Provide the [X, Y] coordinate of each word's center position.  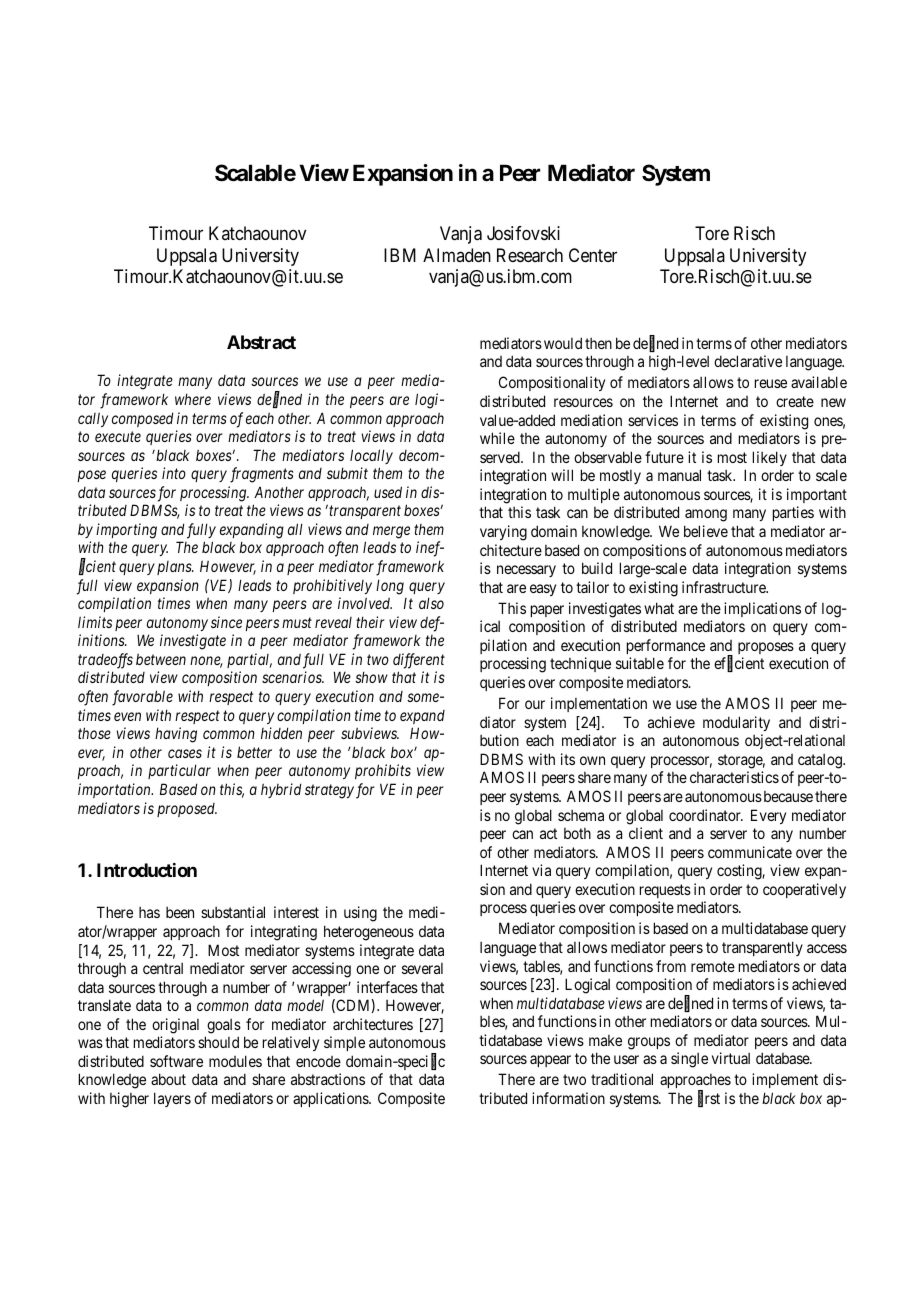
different [419, 661]
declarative [748, 361]
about [168, 1079]
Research [530, 255]
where [193, 399]
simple [344, 1043]
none [206, 662]
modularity [736, 723]
